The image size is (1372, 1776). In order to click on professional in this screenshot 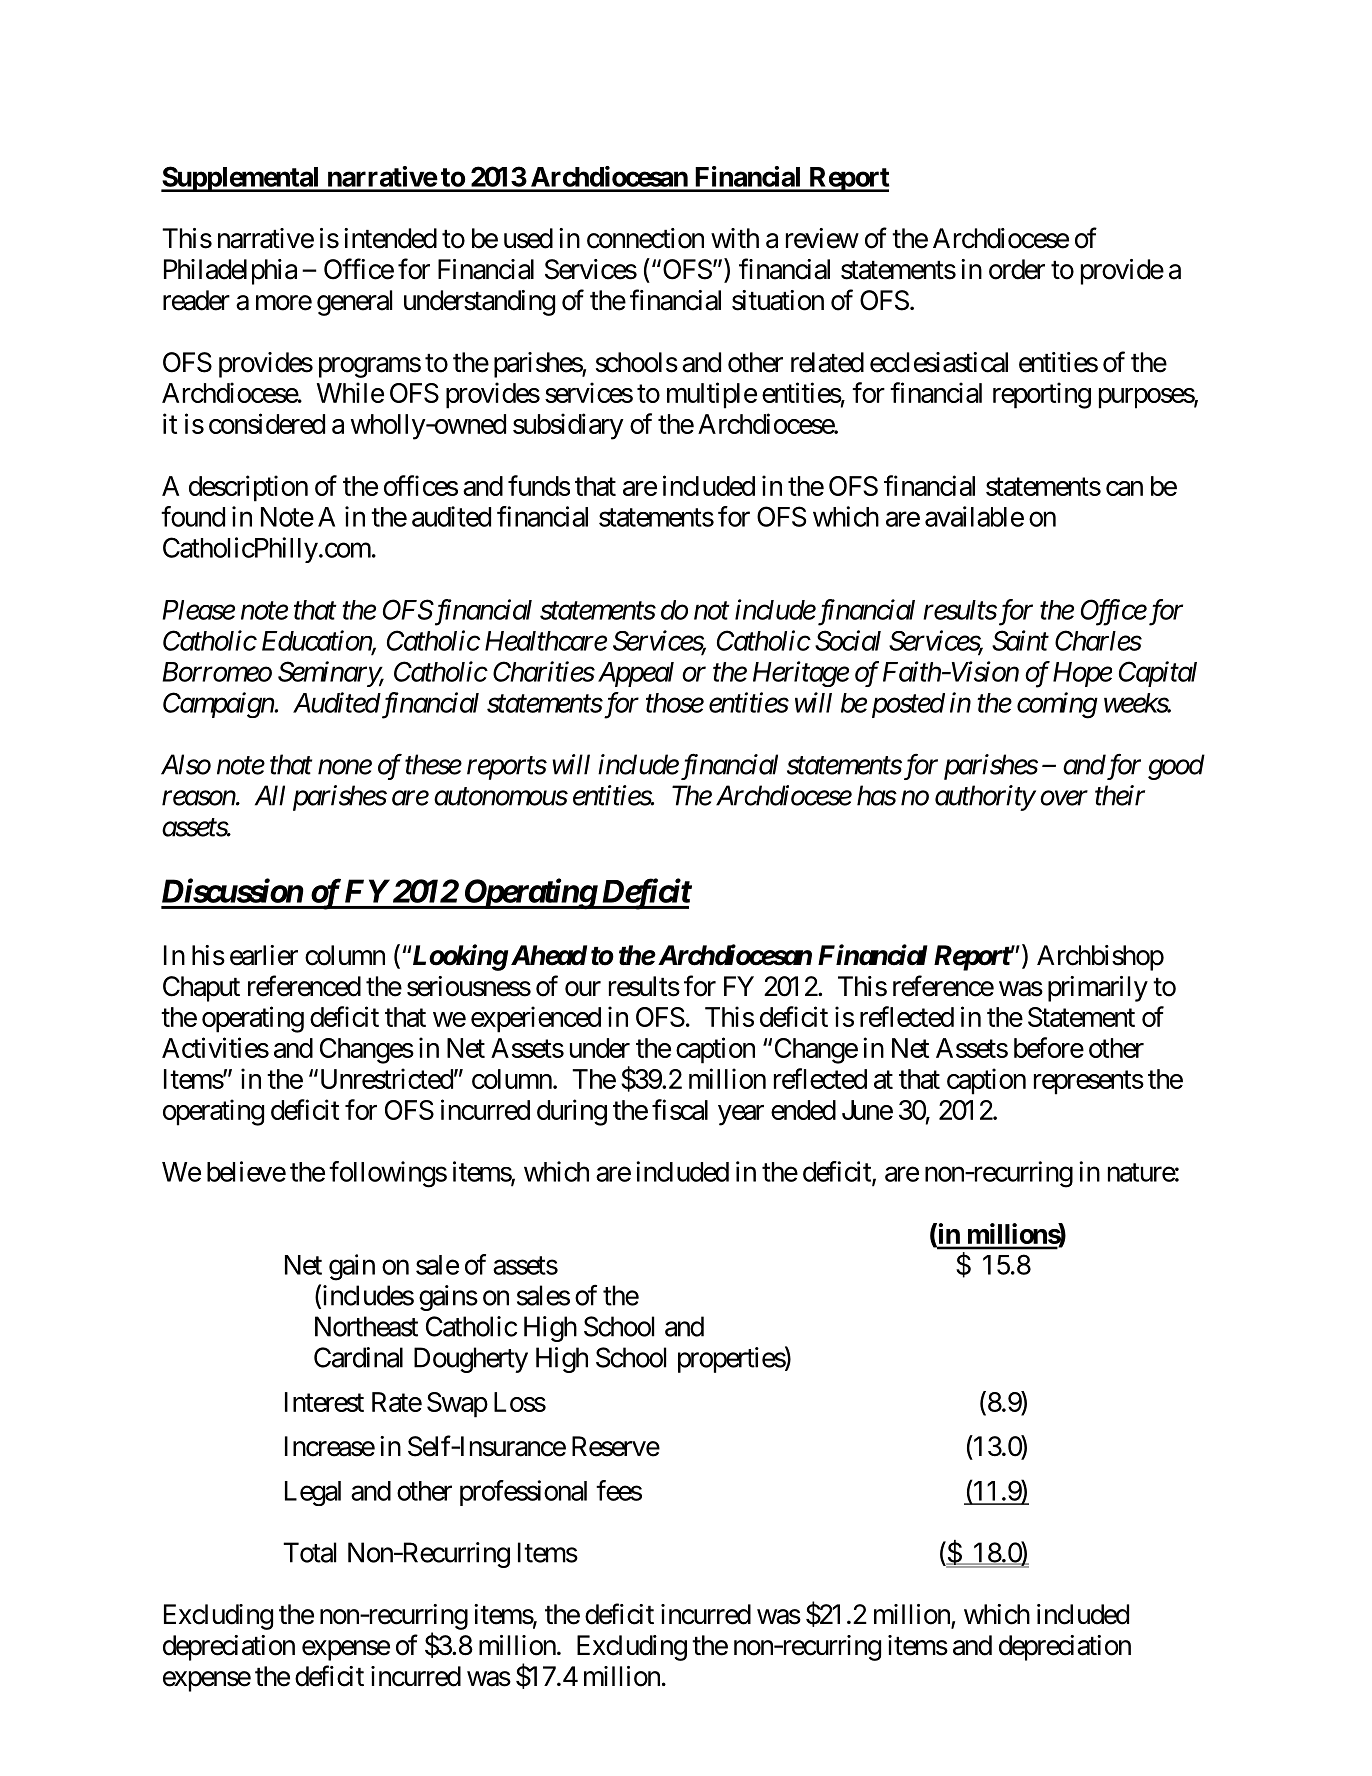, I will do `click(523, 1493)`.
